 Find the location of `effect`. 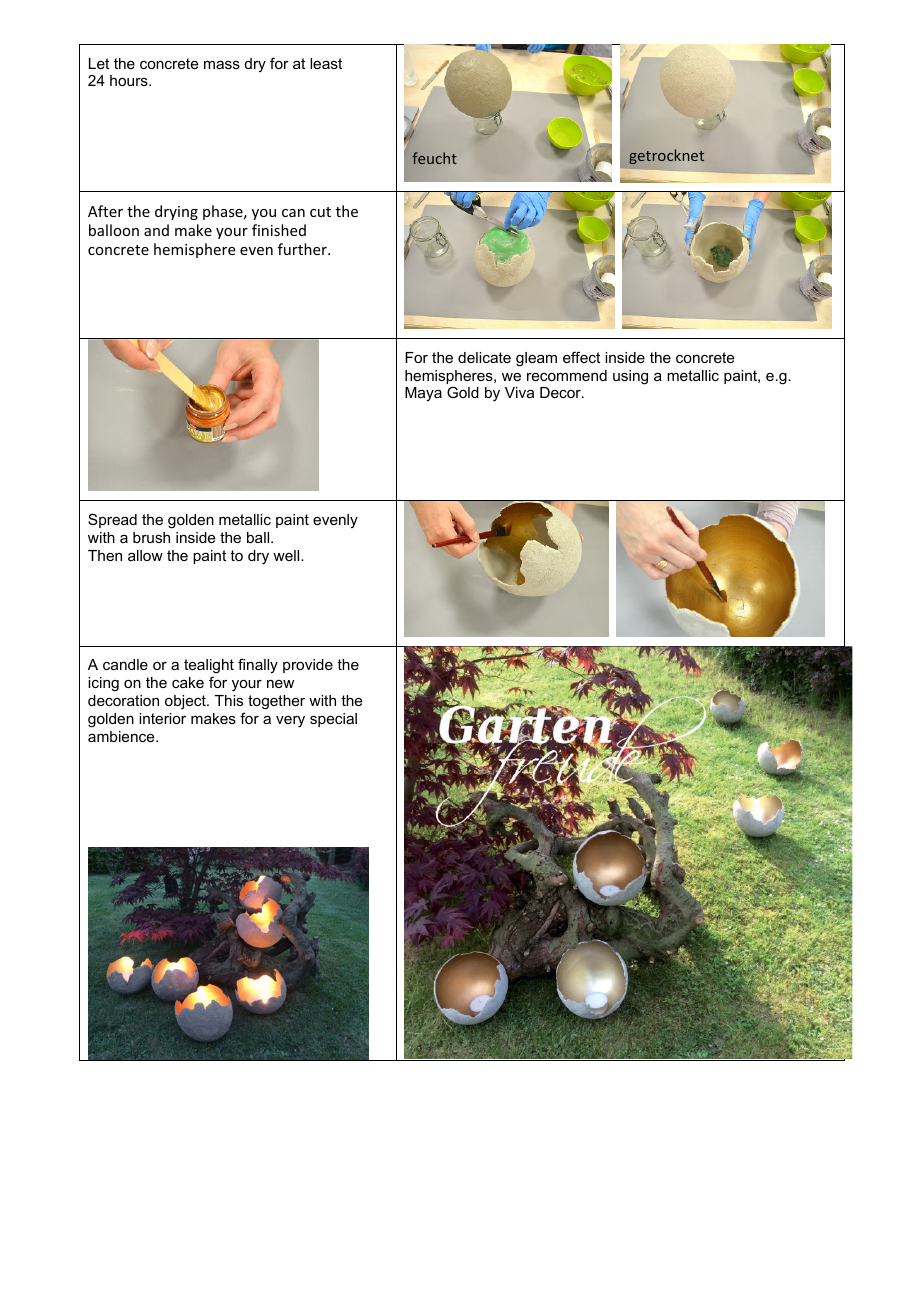

effect is located at coordinates (581, 357).
